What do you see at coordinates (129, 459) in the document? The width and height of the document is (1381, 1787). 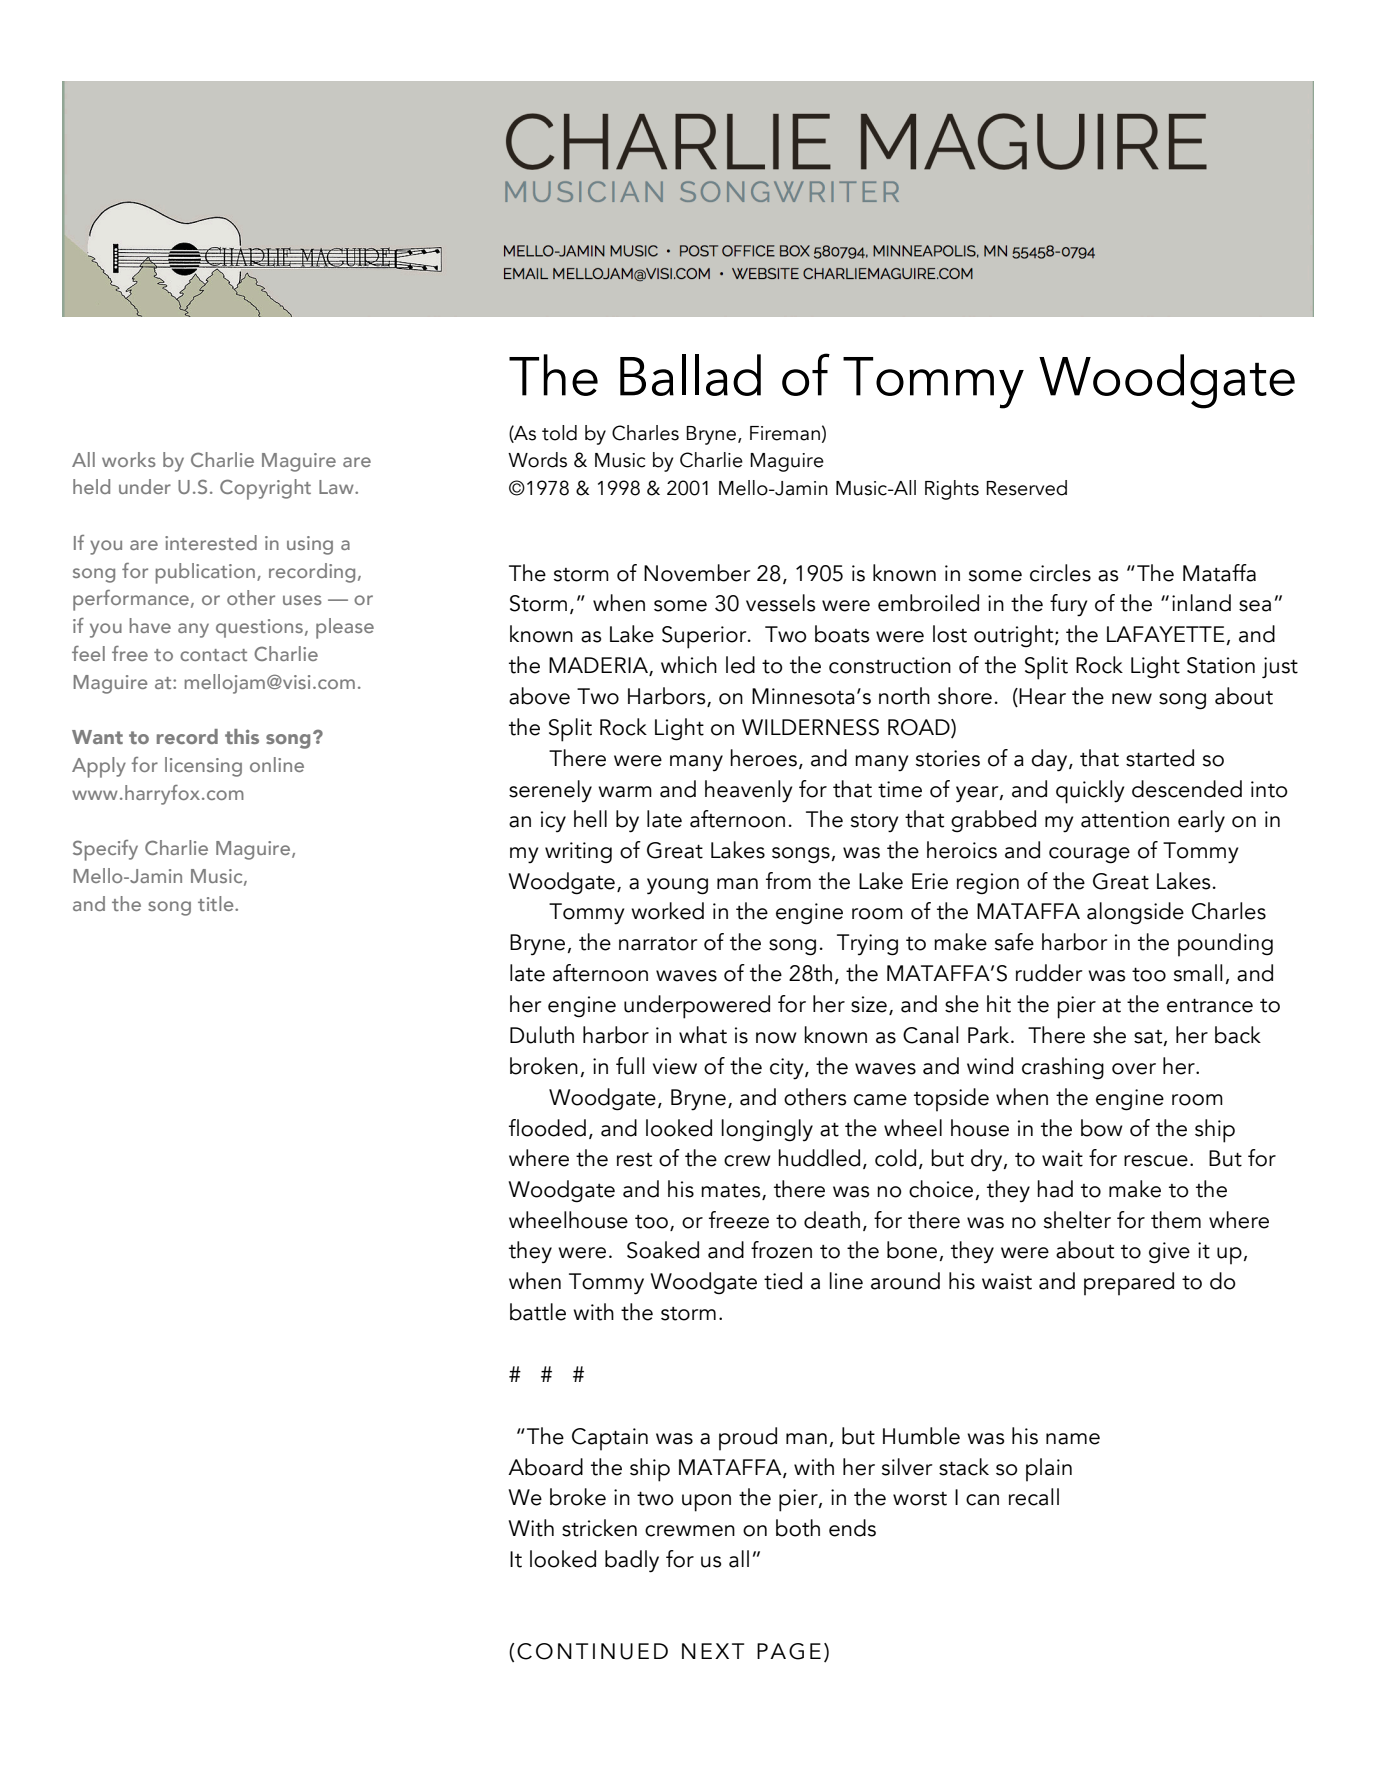 I see `works` at bounding box center [129, 459].
